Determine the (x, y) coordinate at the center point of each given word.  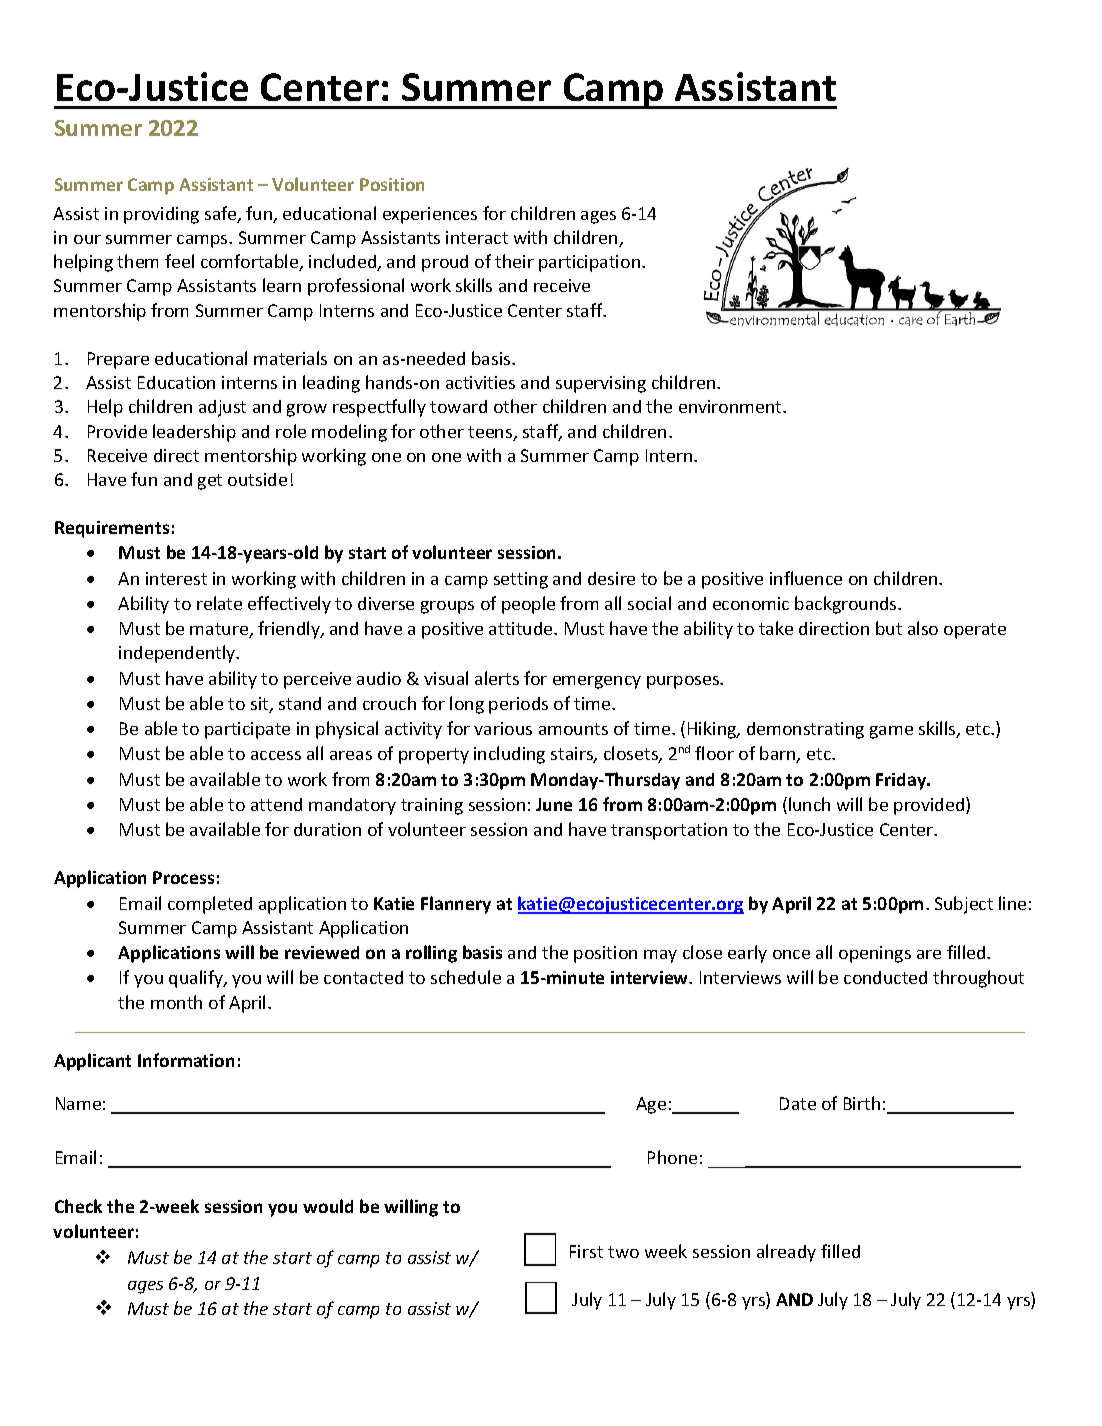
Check (78, 1206)
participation (591, 263)
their (514, 261)
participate (247, 730)
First (586, 1251)
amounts (573, 729)
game (891, 732)
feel (179, 261)
